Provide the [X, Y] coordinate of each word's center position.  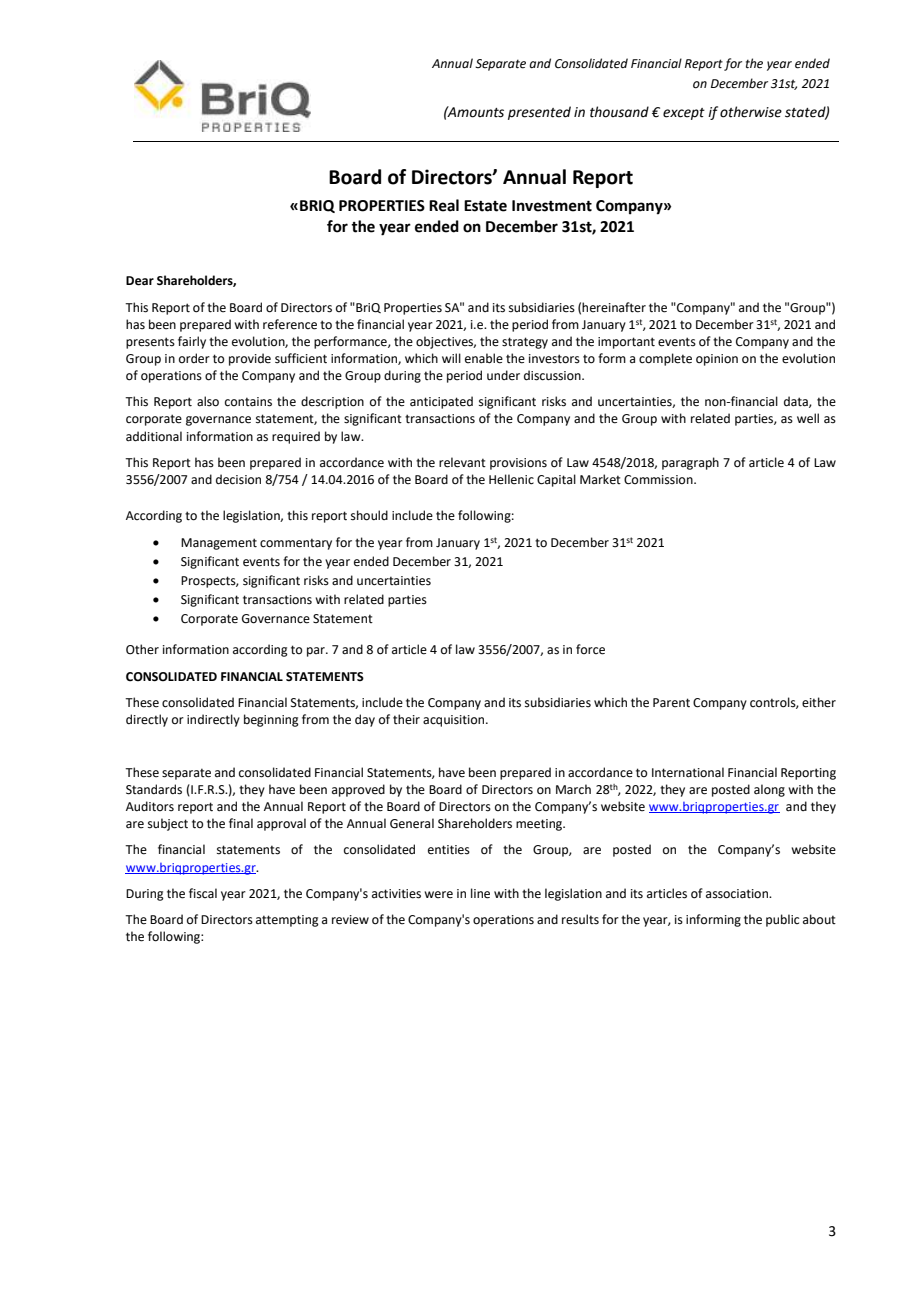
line [480, 893]
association [738, 894]
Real [444, 205]
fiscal [203, 893]
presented [539, 113]
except [684, 114]
